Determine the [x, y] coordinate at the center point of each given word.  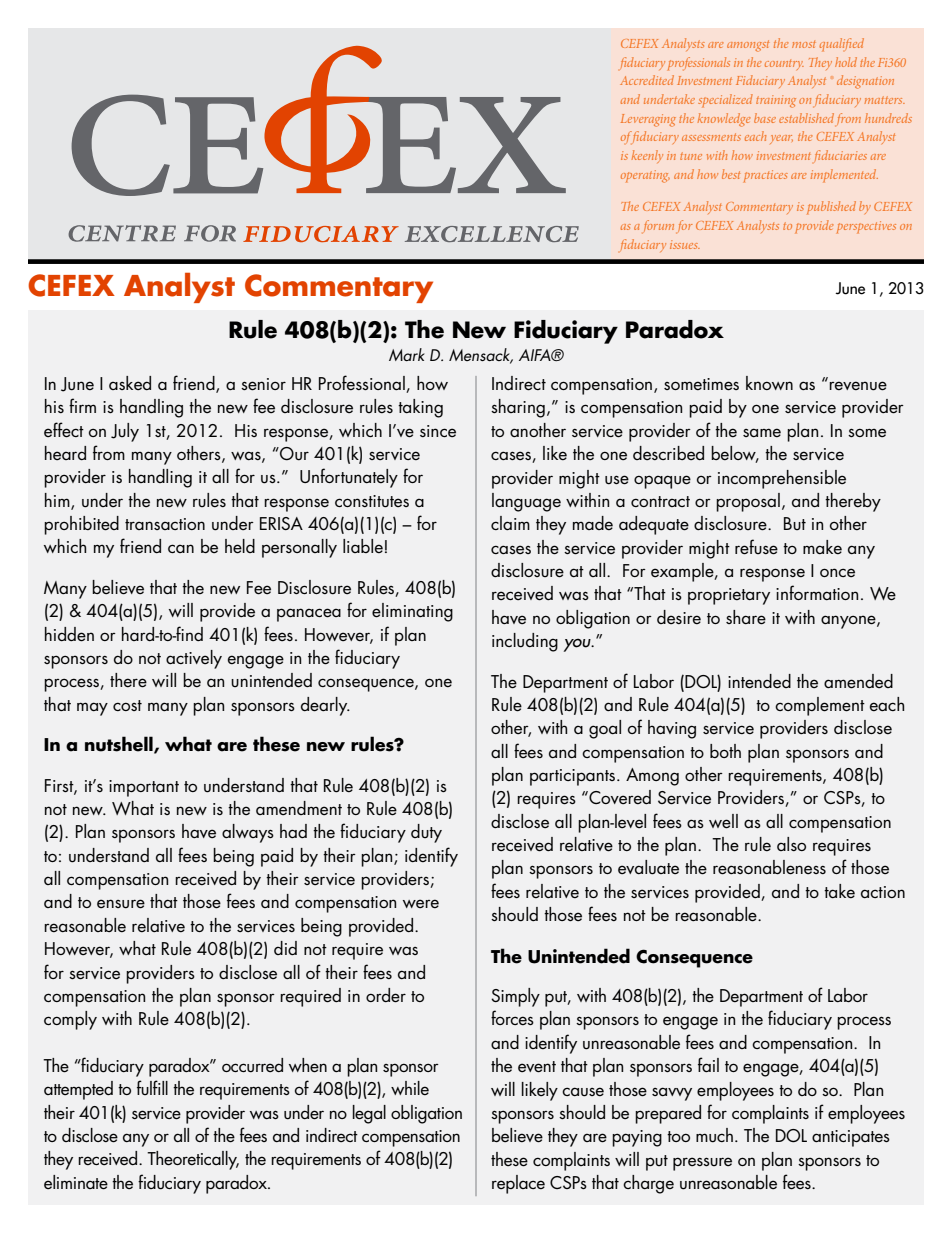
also [791, 844]
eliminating [412, 612]
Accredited [647, 80]
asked [130, 383]
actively [194, 659]
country [784, 65]
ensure [121, 904]
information [817, 592]
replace [518, 1184]
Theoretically [193, 1160]
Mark [407, 354]
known [769, 383]
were [421, 903]
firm [82, 405]
